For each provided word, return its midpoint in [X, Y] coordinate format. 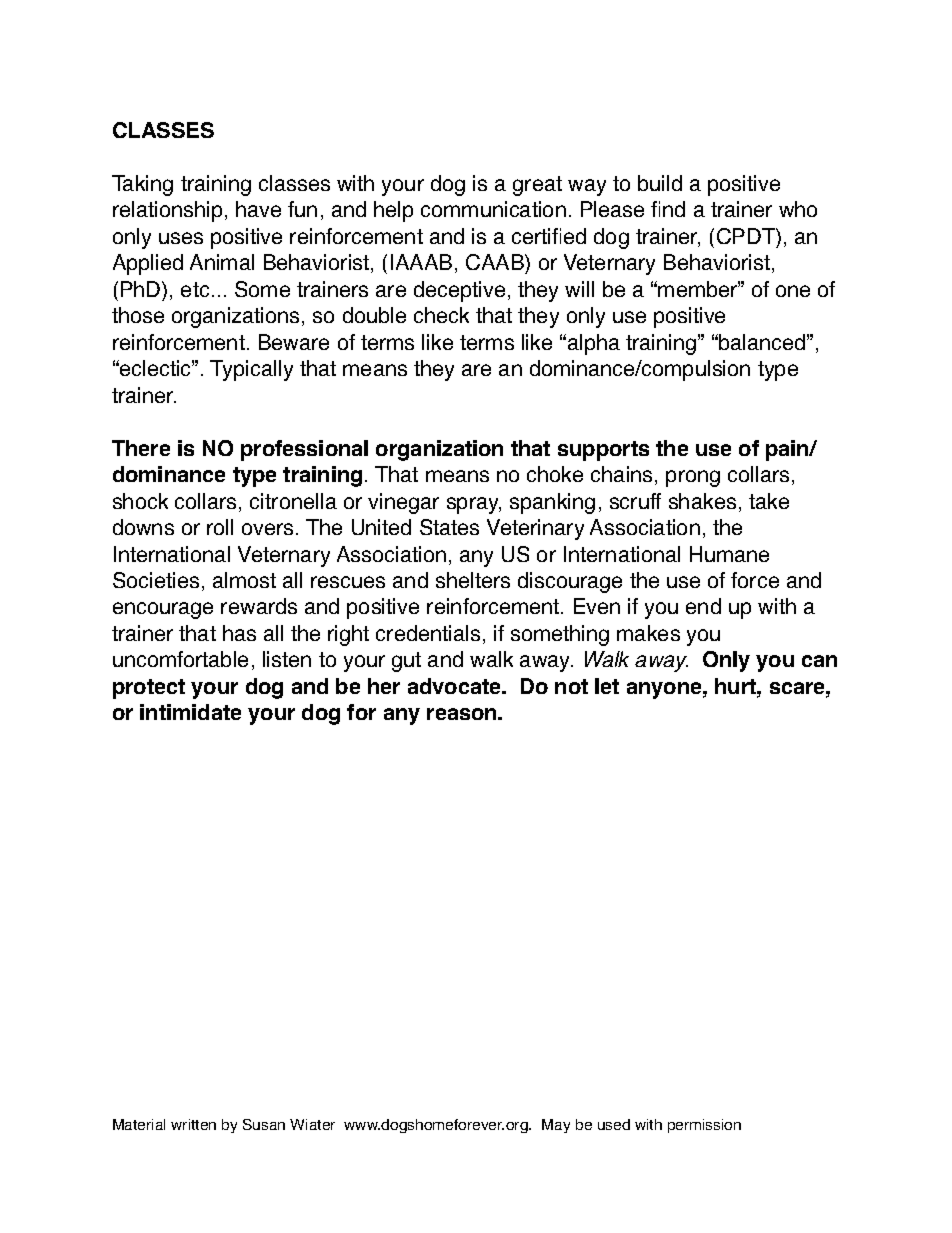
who [798, 209]
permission [704, 1126]
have [258, 209]
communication [493, 209]
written [193, 1124]
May [556, 1126]
